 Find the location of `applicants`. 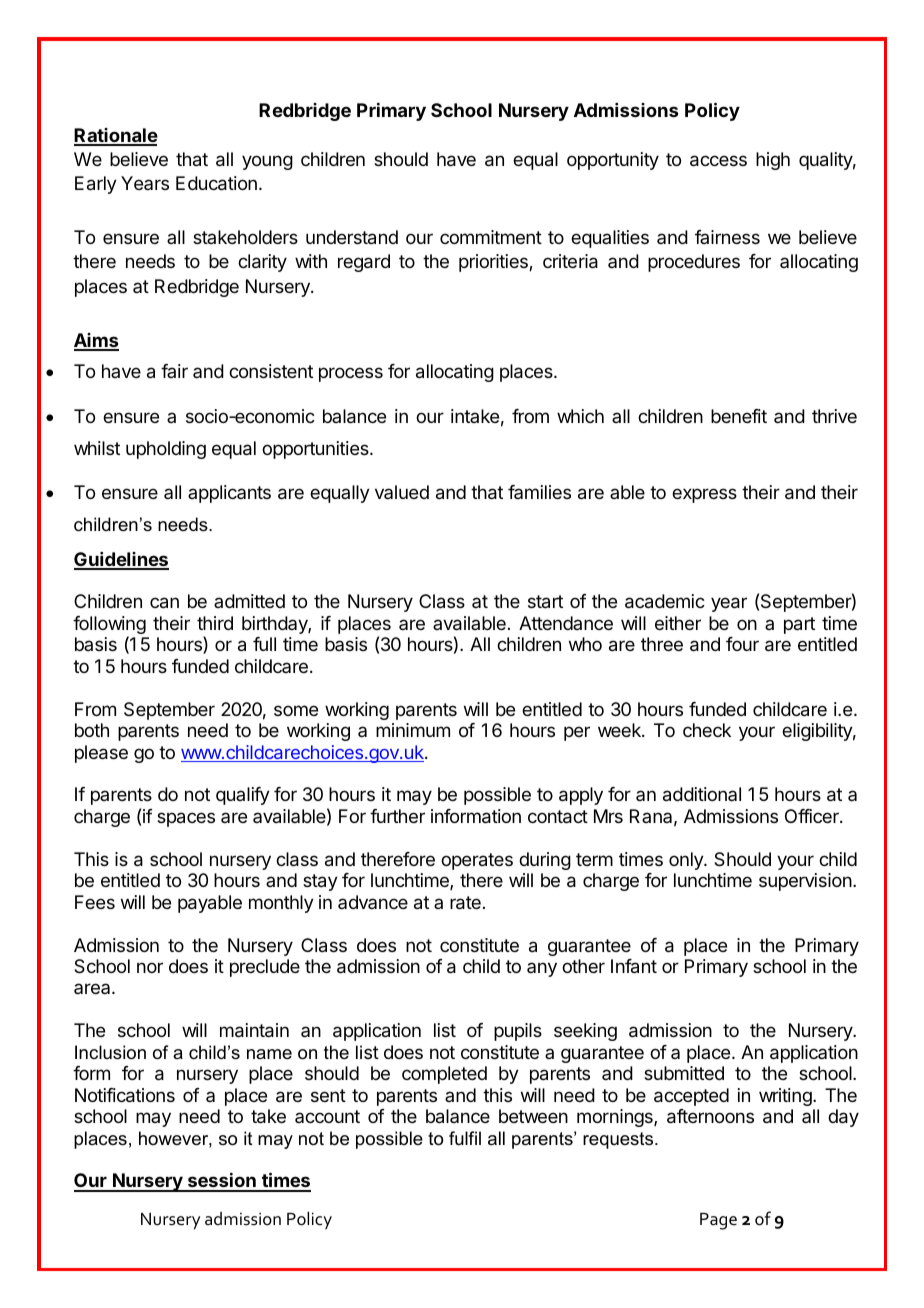

applicants is located at coordinates (229, 494).
